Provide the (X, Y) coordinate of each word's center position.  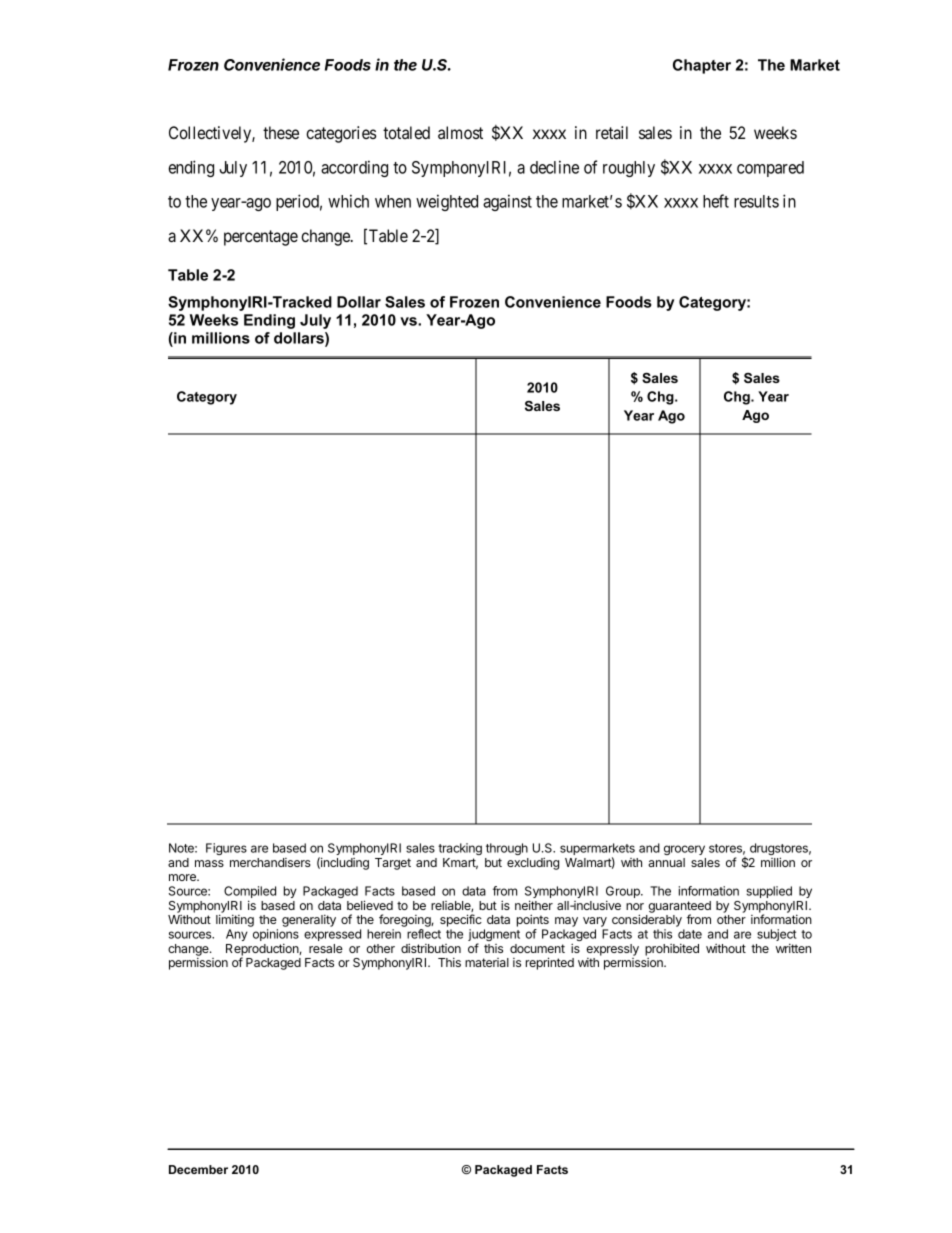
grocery (684, 850)
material (487, 962)
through (507, 849)
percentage (261, 238)
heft (716, 201)
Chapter (702, 66)
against (507, 202)
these (281, 132)
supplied (769, 892)
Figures (226, 849)
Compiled (250, 893)
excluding (533, 863)
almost (460, 132)
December (198, 1169)
